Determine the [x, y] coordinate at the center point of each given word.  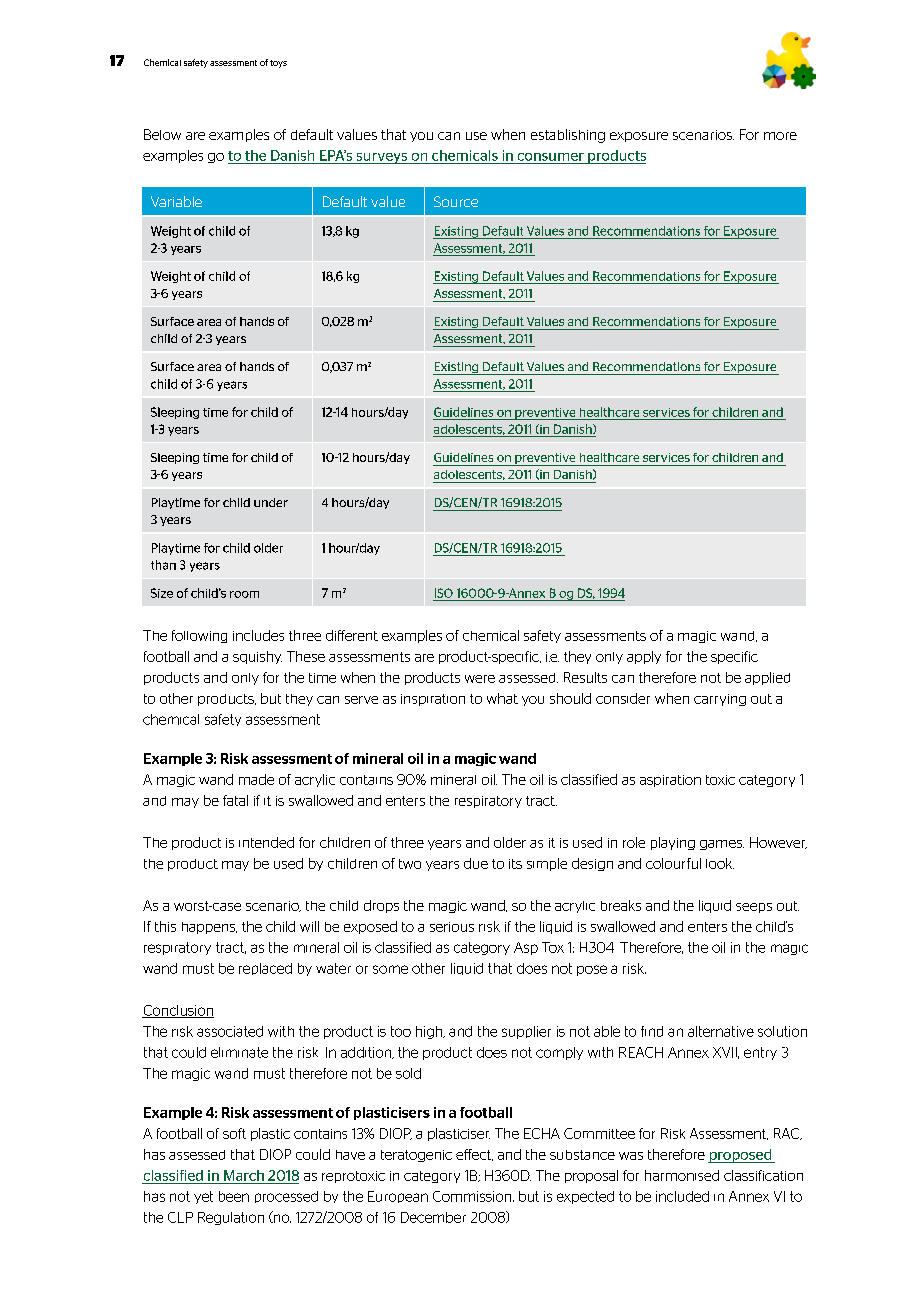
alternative [721, 1031]
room [244, 594]
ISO [444, 593]
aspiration [670, 781]
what [502, 698]
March [244, 1175]
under [271, 502]
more [780, 136]
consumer [551, 157]
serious [452, 927]
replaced [265, 969]
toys [278, 64]
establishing [568, 136]
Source [456, 201]
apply [644, 657]
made [256, 779]
